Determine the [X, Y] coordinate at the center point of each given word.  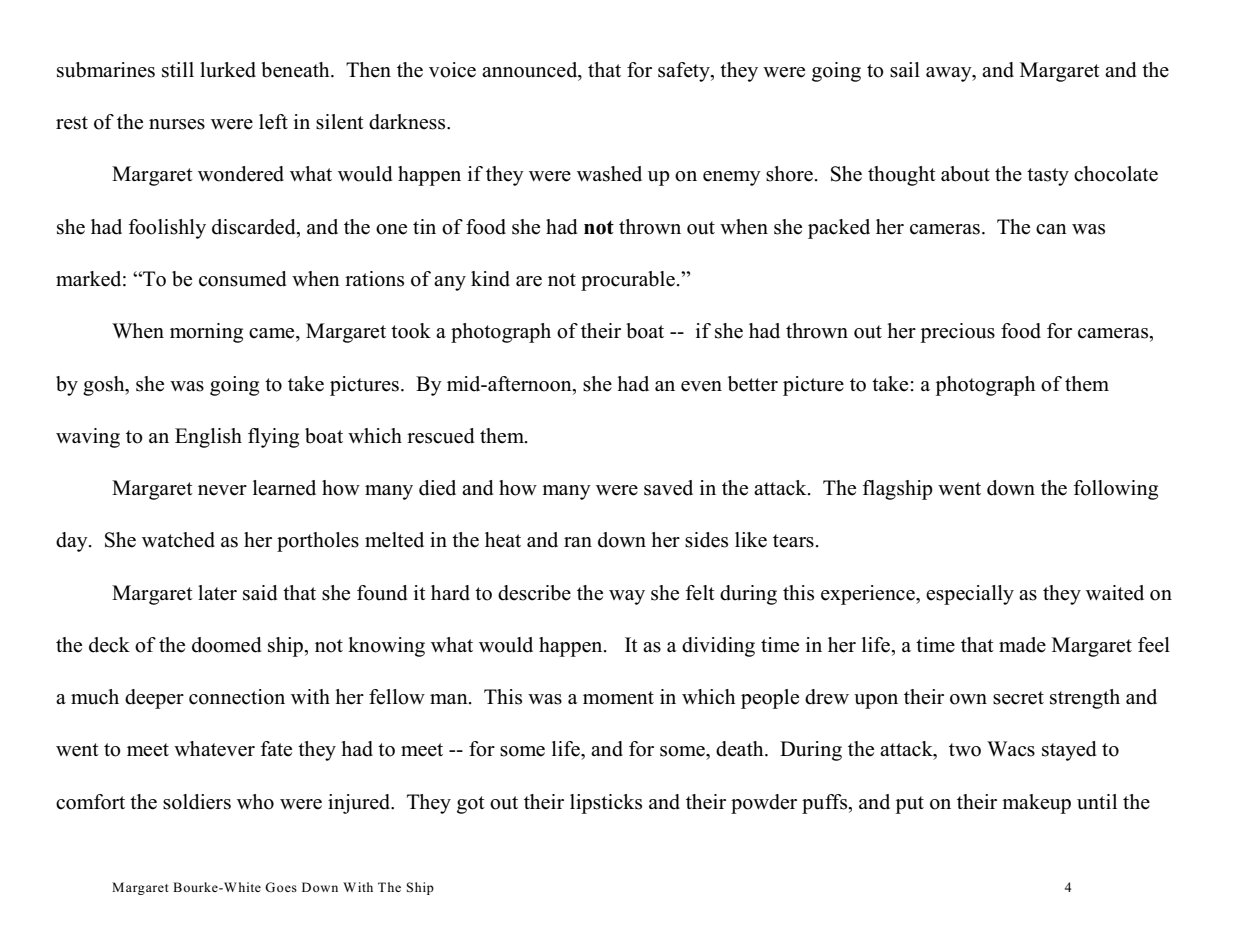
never [222, 490]
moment [618, 698]
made [1022, 645]
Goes [281, 887]
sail [905, 70]
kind [490, 279]
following [1116, 490]
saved [668, 488]
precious [957, 333]
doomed [226, 645]
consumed [242, 279]
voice [452, 70]
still [178, 70]
